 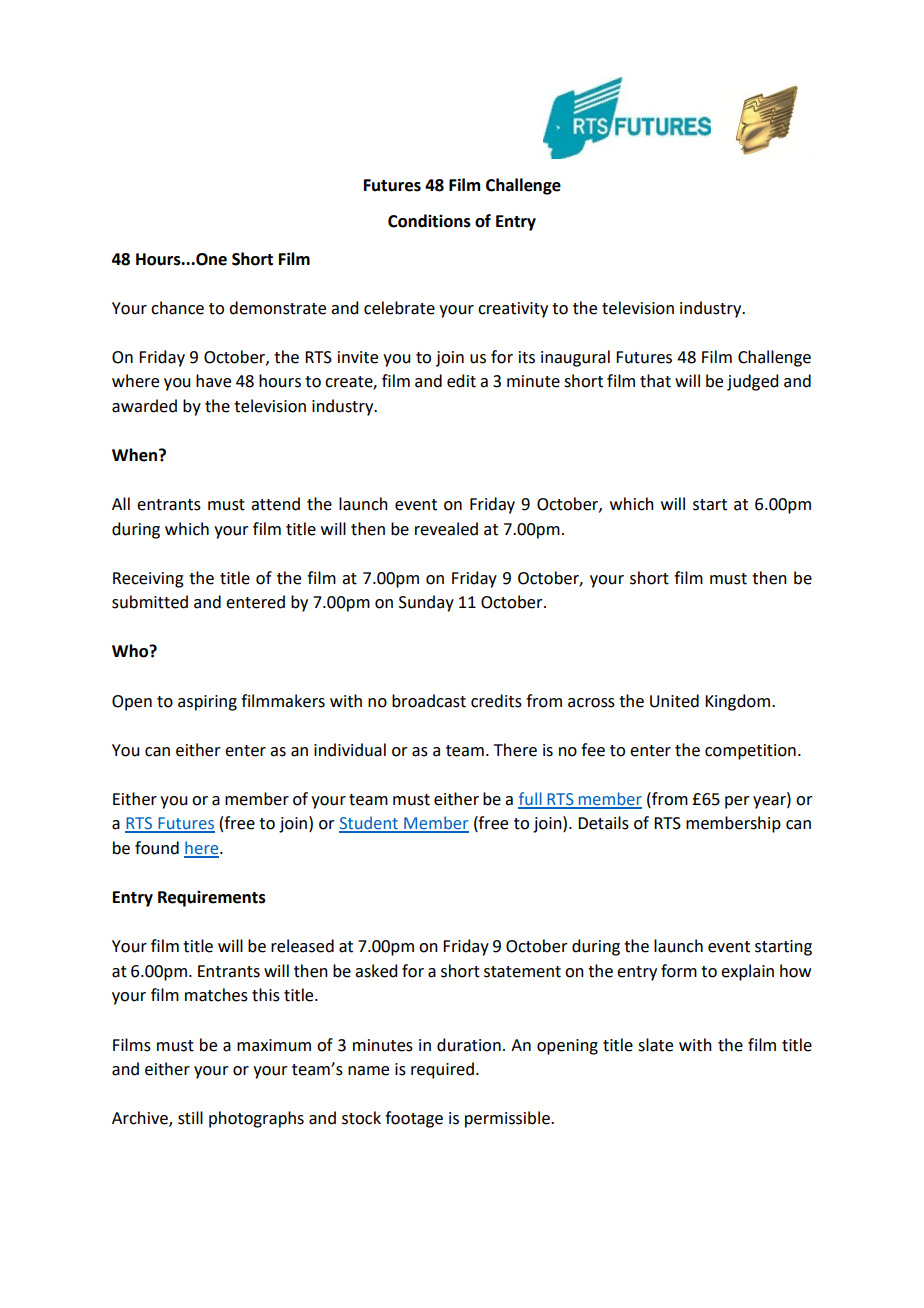 What do you see at coordinates (190, 1118) in the screenshot?
I see `still` at bounding box center [190, 1118].
